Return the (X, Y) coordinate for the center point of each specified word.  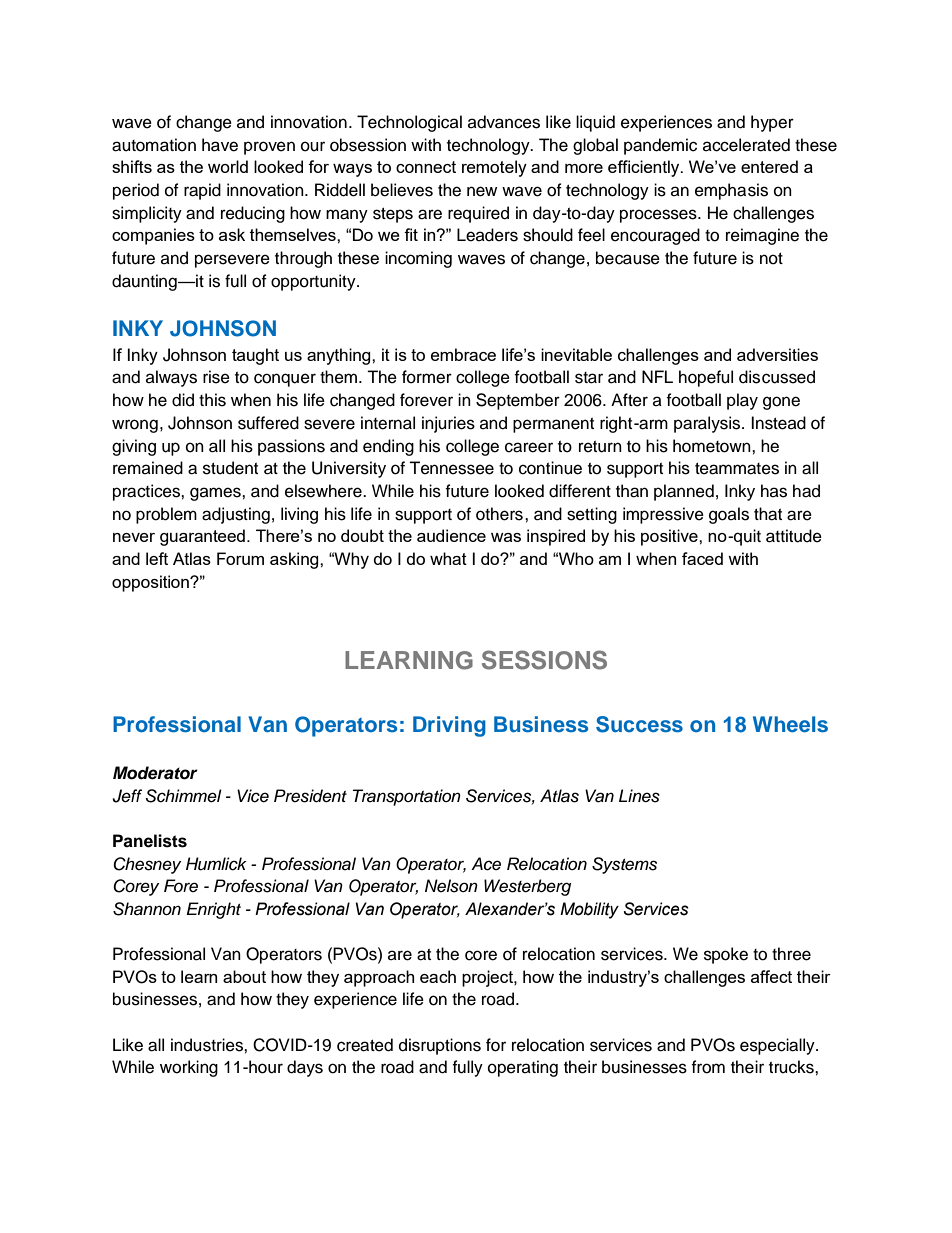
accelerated (746, 145)
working (189, 1068)
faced (702, 558)
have (220, 145)
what (448, 558)
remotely (494, 168)
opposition (151, 583)
